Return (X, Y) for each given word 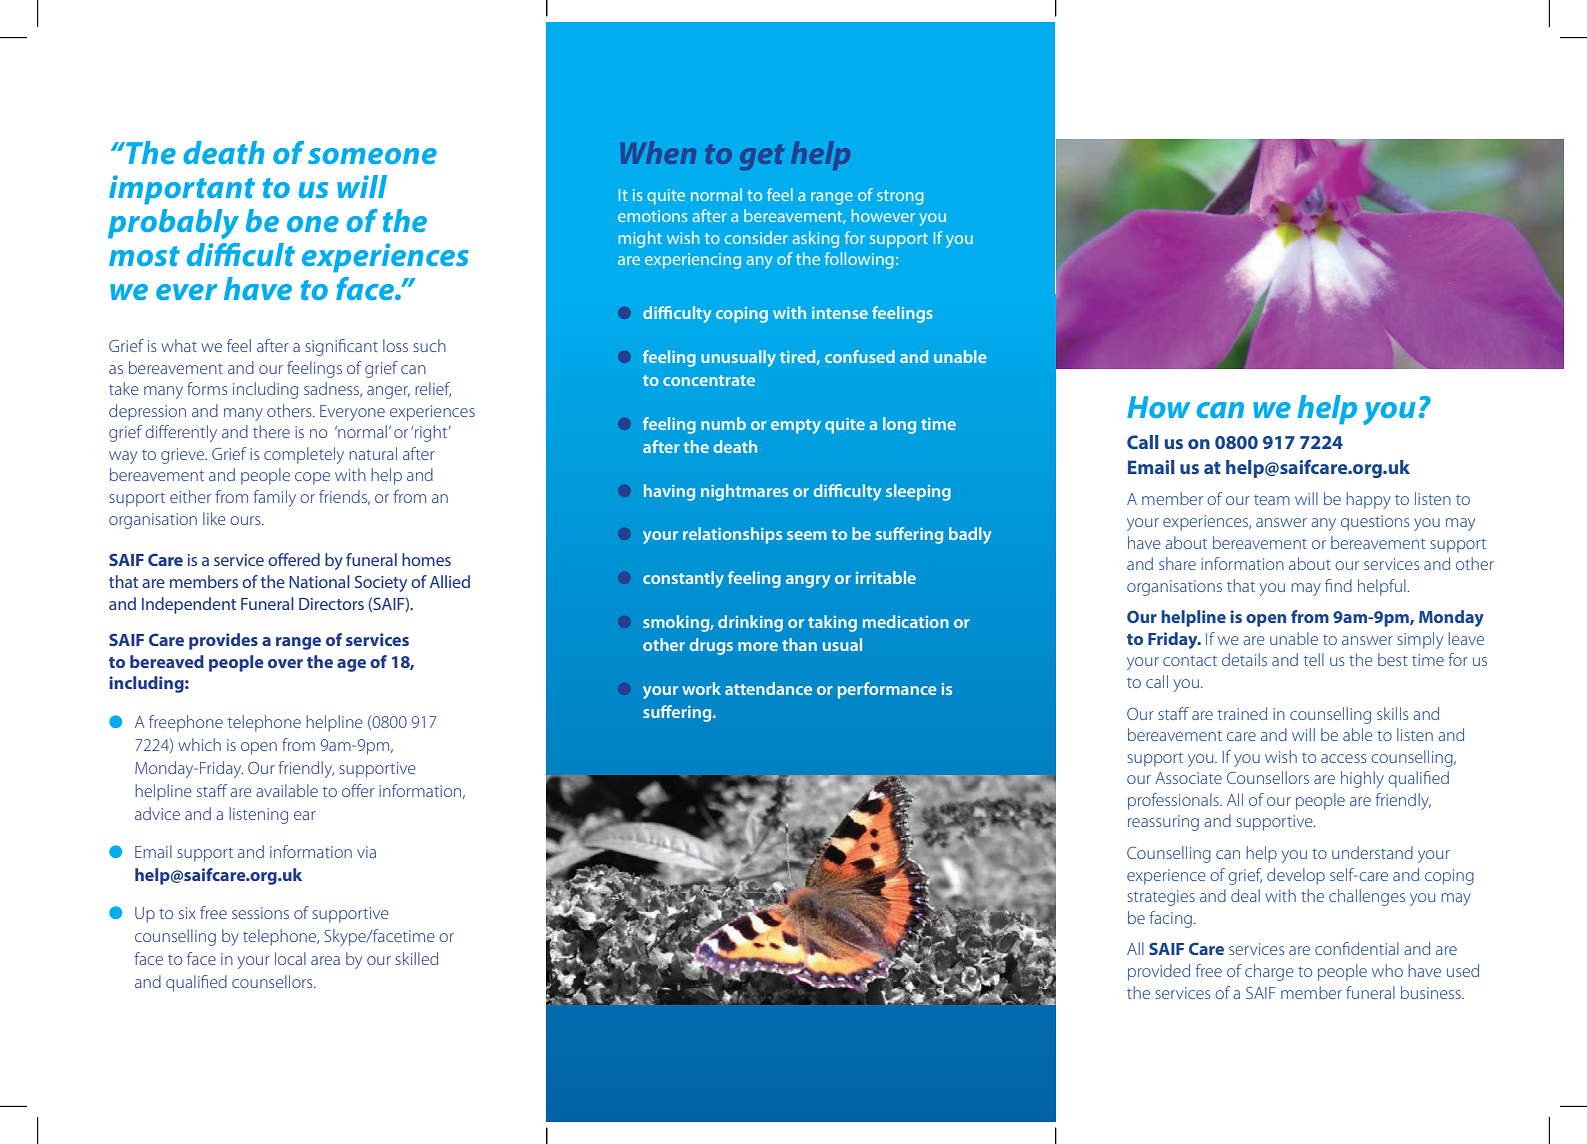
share (1177, 563)
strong (900, 197)
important (182, 190)
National (319, 581)
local (290, 958)
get (762, 157)
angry (808, 581)
